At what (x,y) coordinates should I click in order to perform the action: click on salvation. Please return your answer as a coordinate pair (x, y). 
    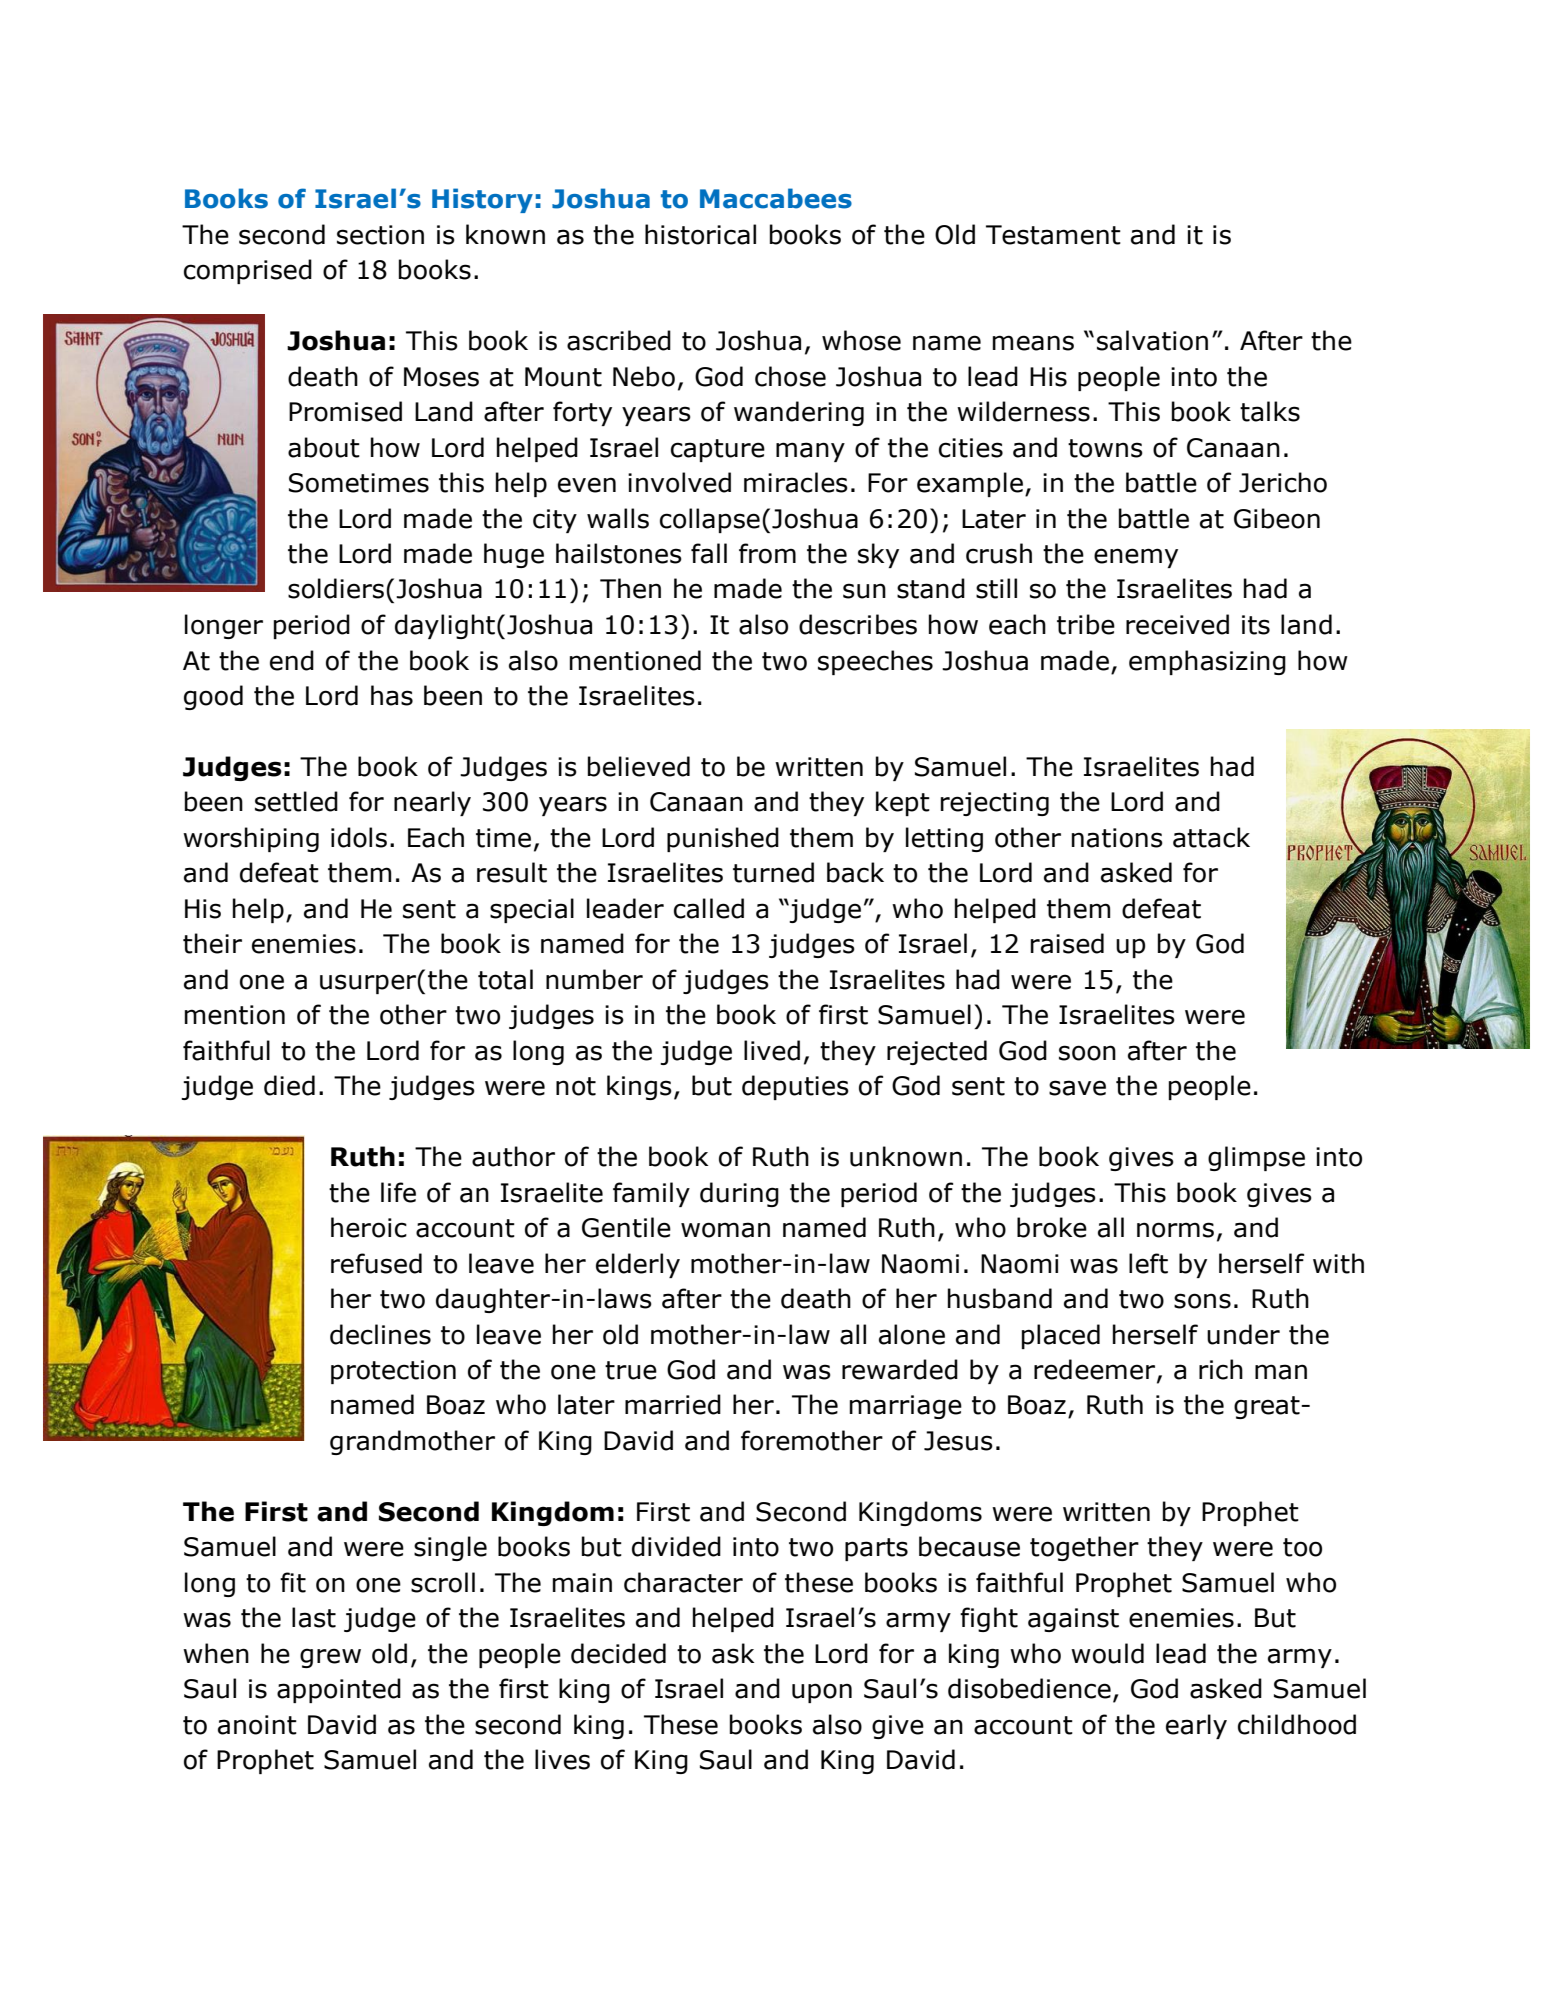
    Looking at the image, I should click on (1152, 340).
